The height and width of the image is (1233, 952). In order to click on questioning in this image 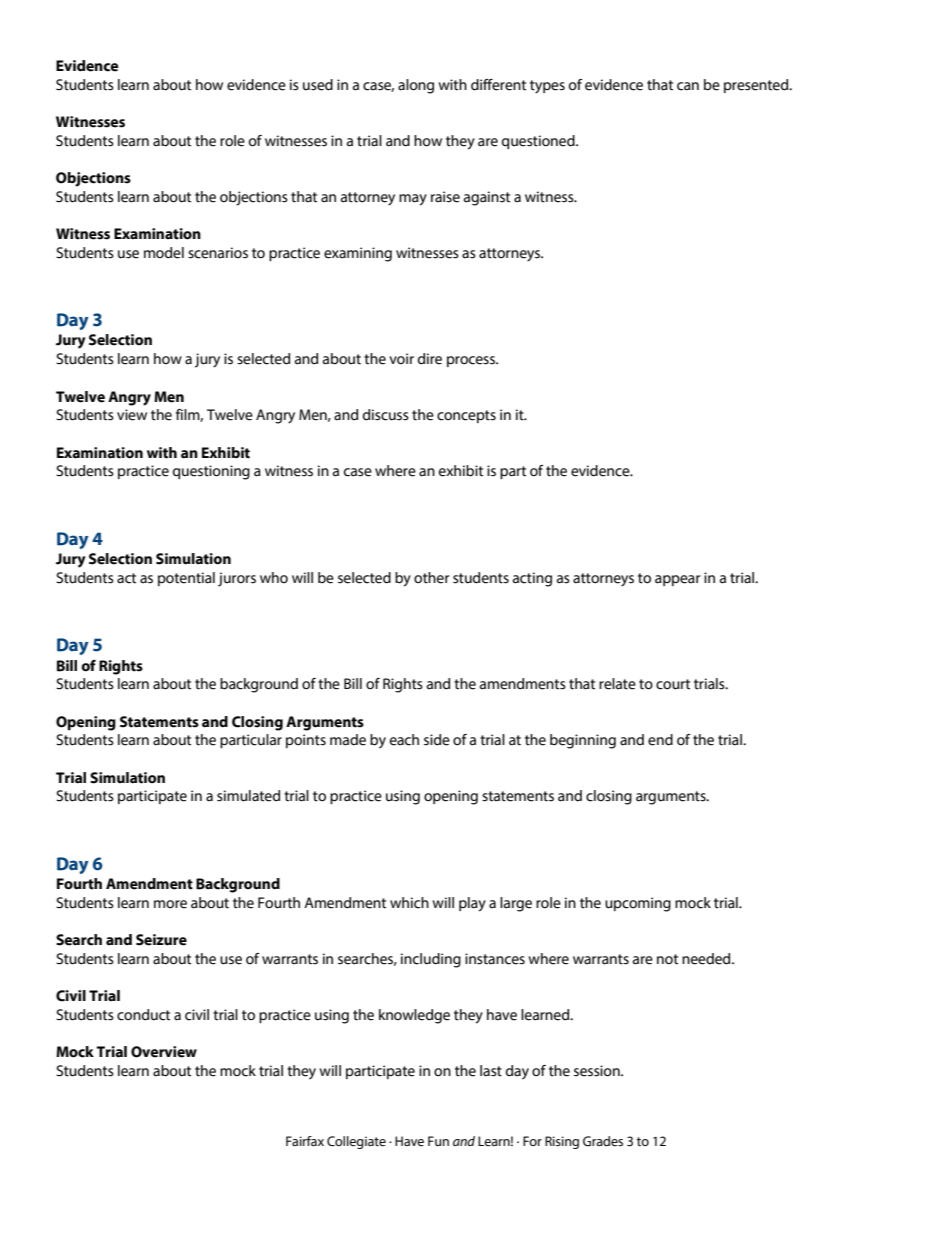, I will do `click(211, 472)`.
